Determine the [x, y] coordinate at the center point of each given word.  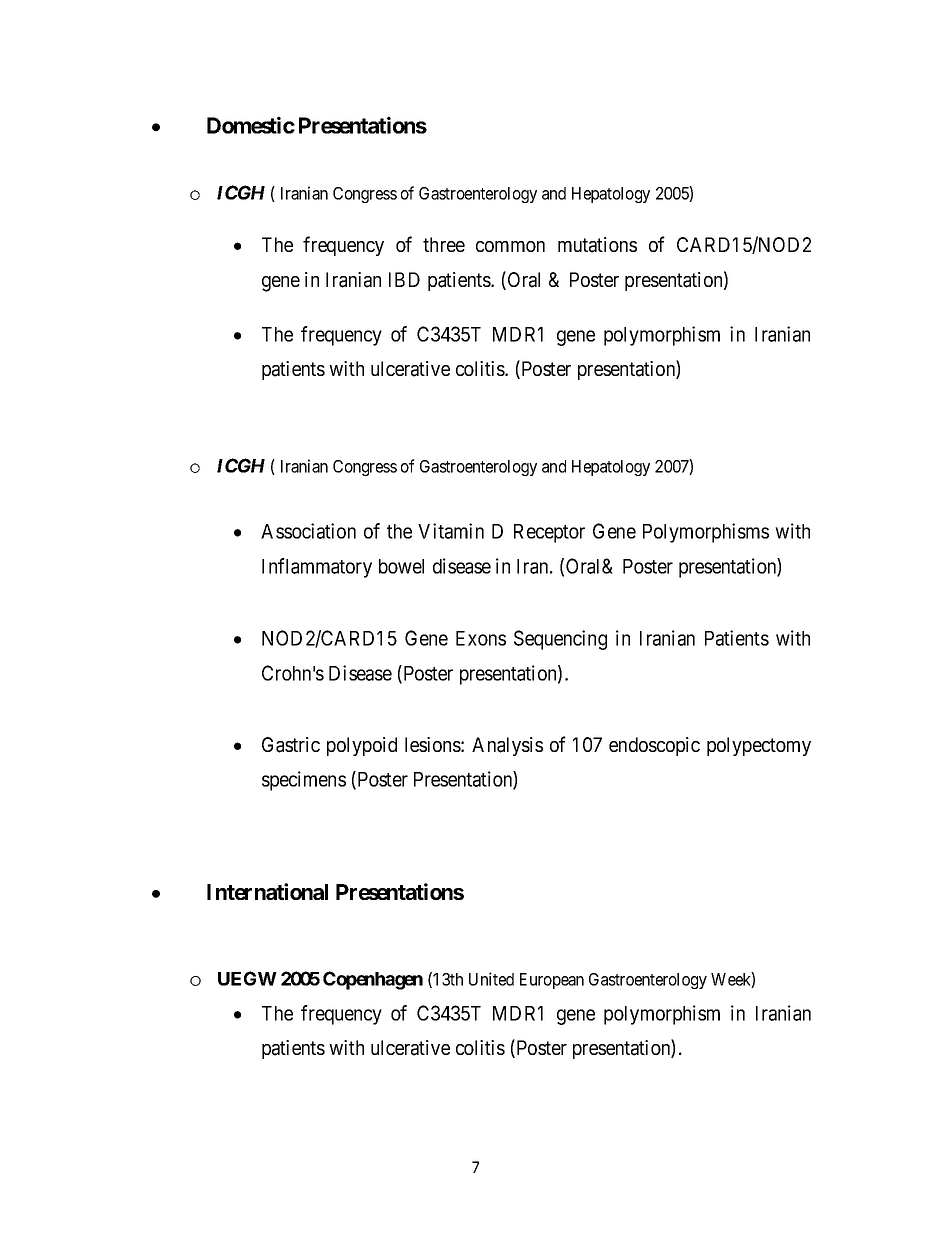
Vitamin [451, 531]
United [491, 979]
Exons [481, 638]
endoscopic [654, 746]
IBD [404, 279]
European [552, 981]
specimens [304, 781]
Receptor [549, 533]
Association [308, 531]
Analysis [507, 746]
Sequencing [560, 640]
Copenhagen [373, 980]
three [444, 244]
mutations [597, 245]
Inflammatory [317, 568]
